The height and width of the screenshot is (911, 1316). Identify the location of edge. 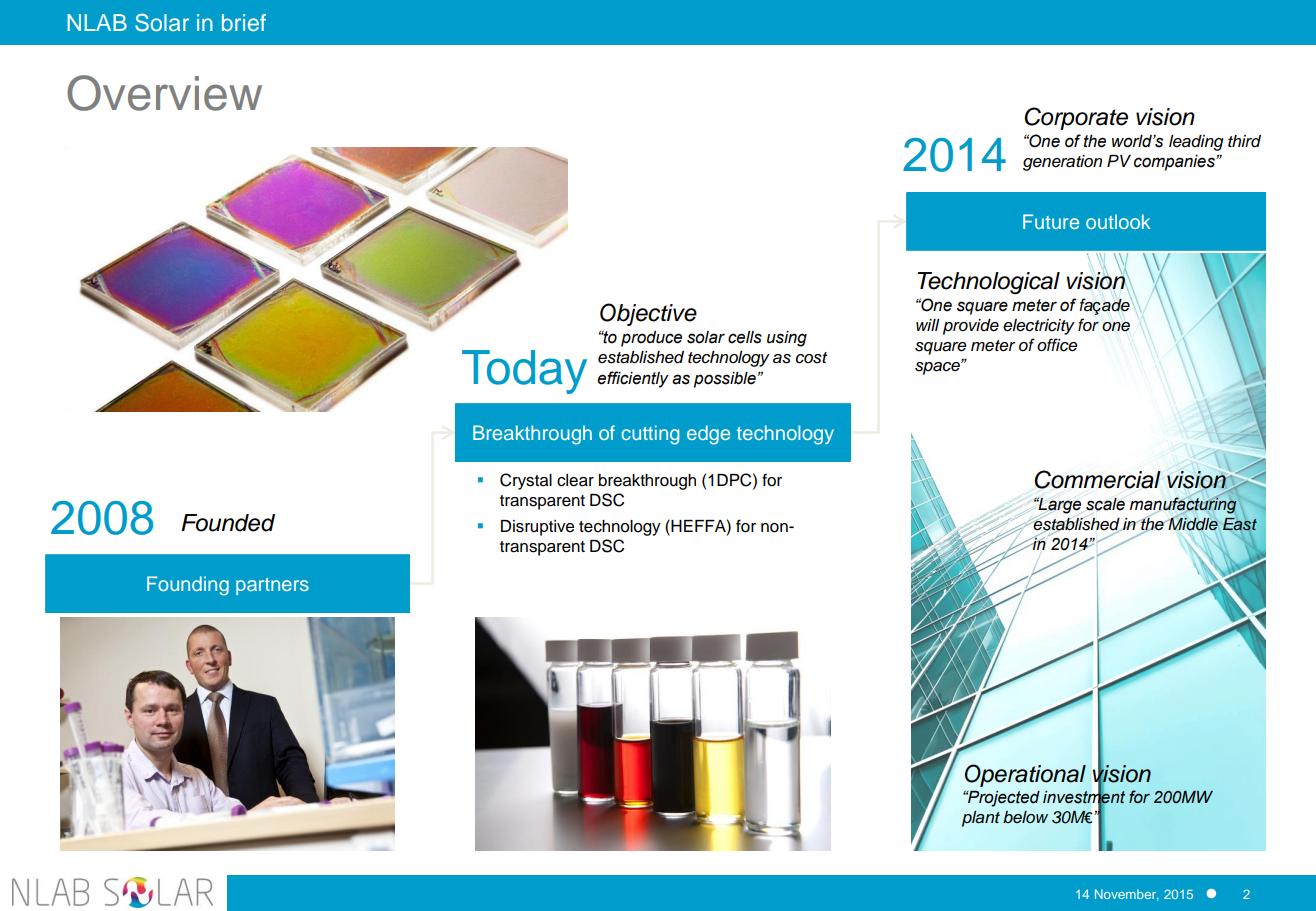
(708, 435).
